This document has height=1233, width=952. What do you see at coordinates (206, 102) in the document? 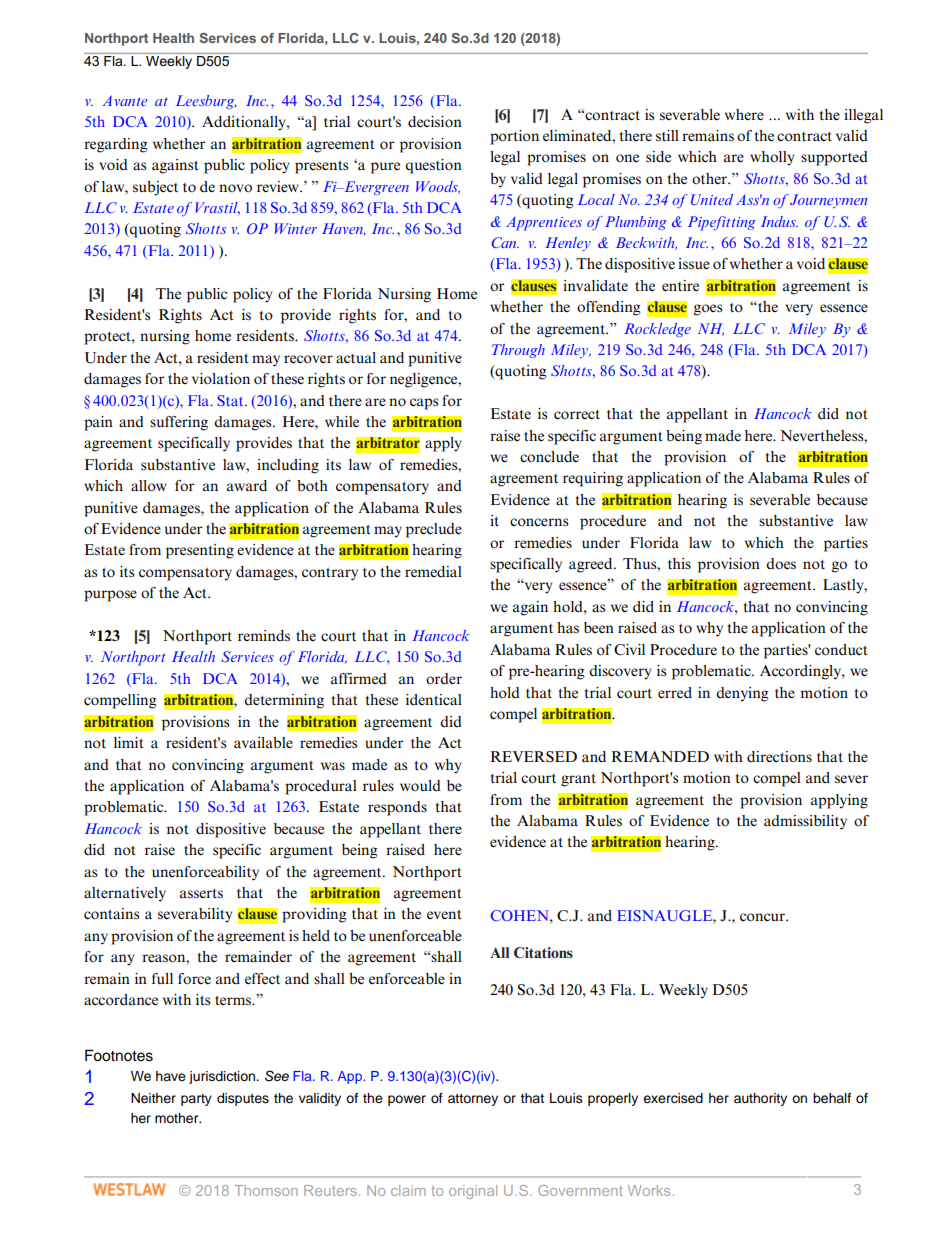
I see `Leesburg` at bounding box center [206, 102].
